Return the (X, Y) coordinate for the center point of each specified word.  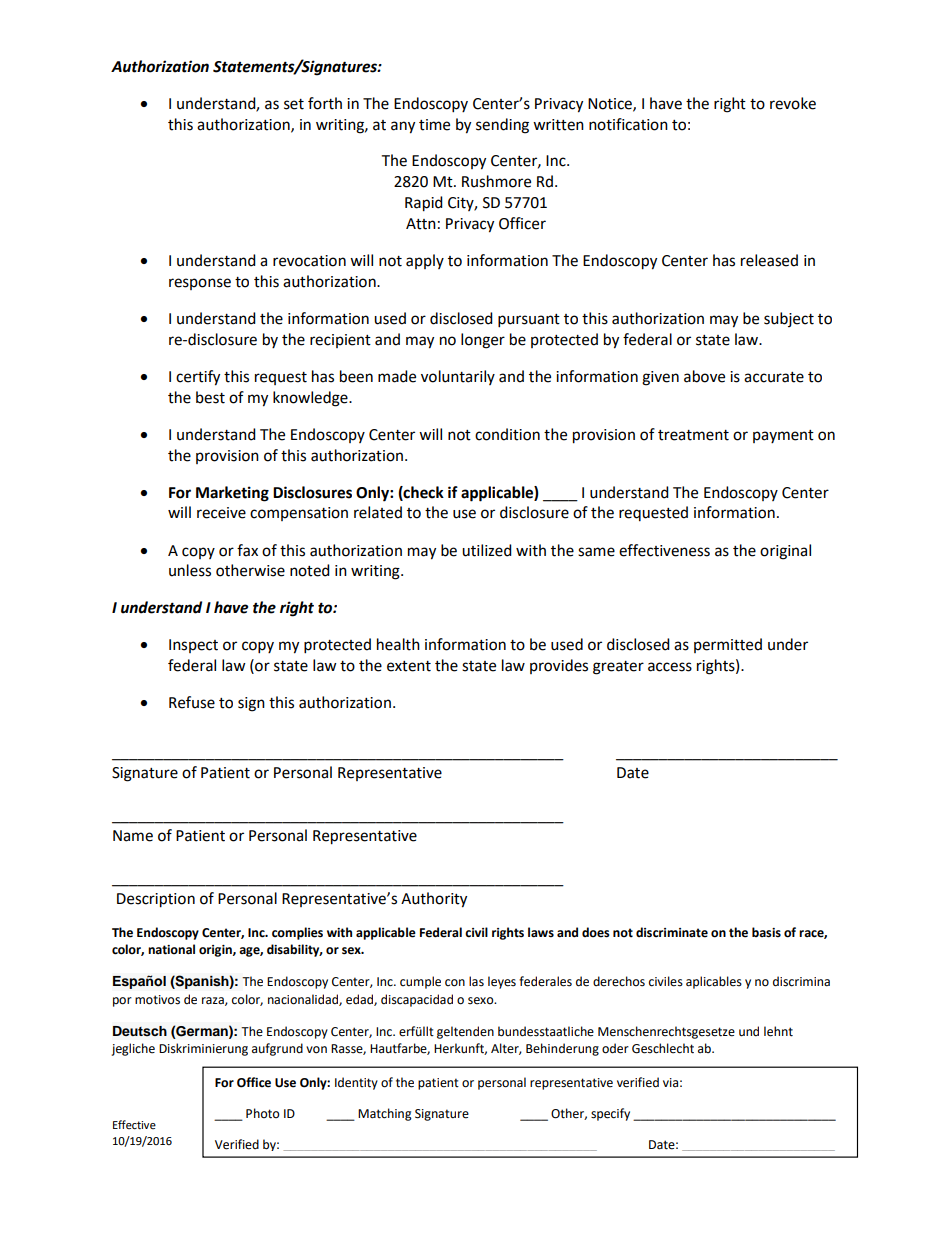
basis (766, 932)
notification (628, 124)
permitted (728, 645)
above (704, 376)
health (398, 644)
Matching (385, 1114)
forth (325, 103)
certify (198, 378)
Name (133, 836)
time (434, 125)
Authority (434, 900)
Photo (263, 1113)
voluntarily (458, 377)
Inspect (193, 646)
